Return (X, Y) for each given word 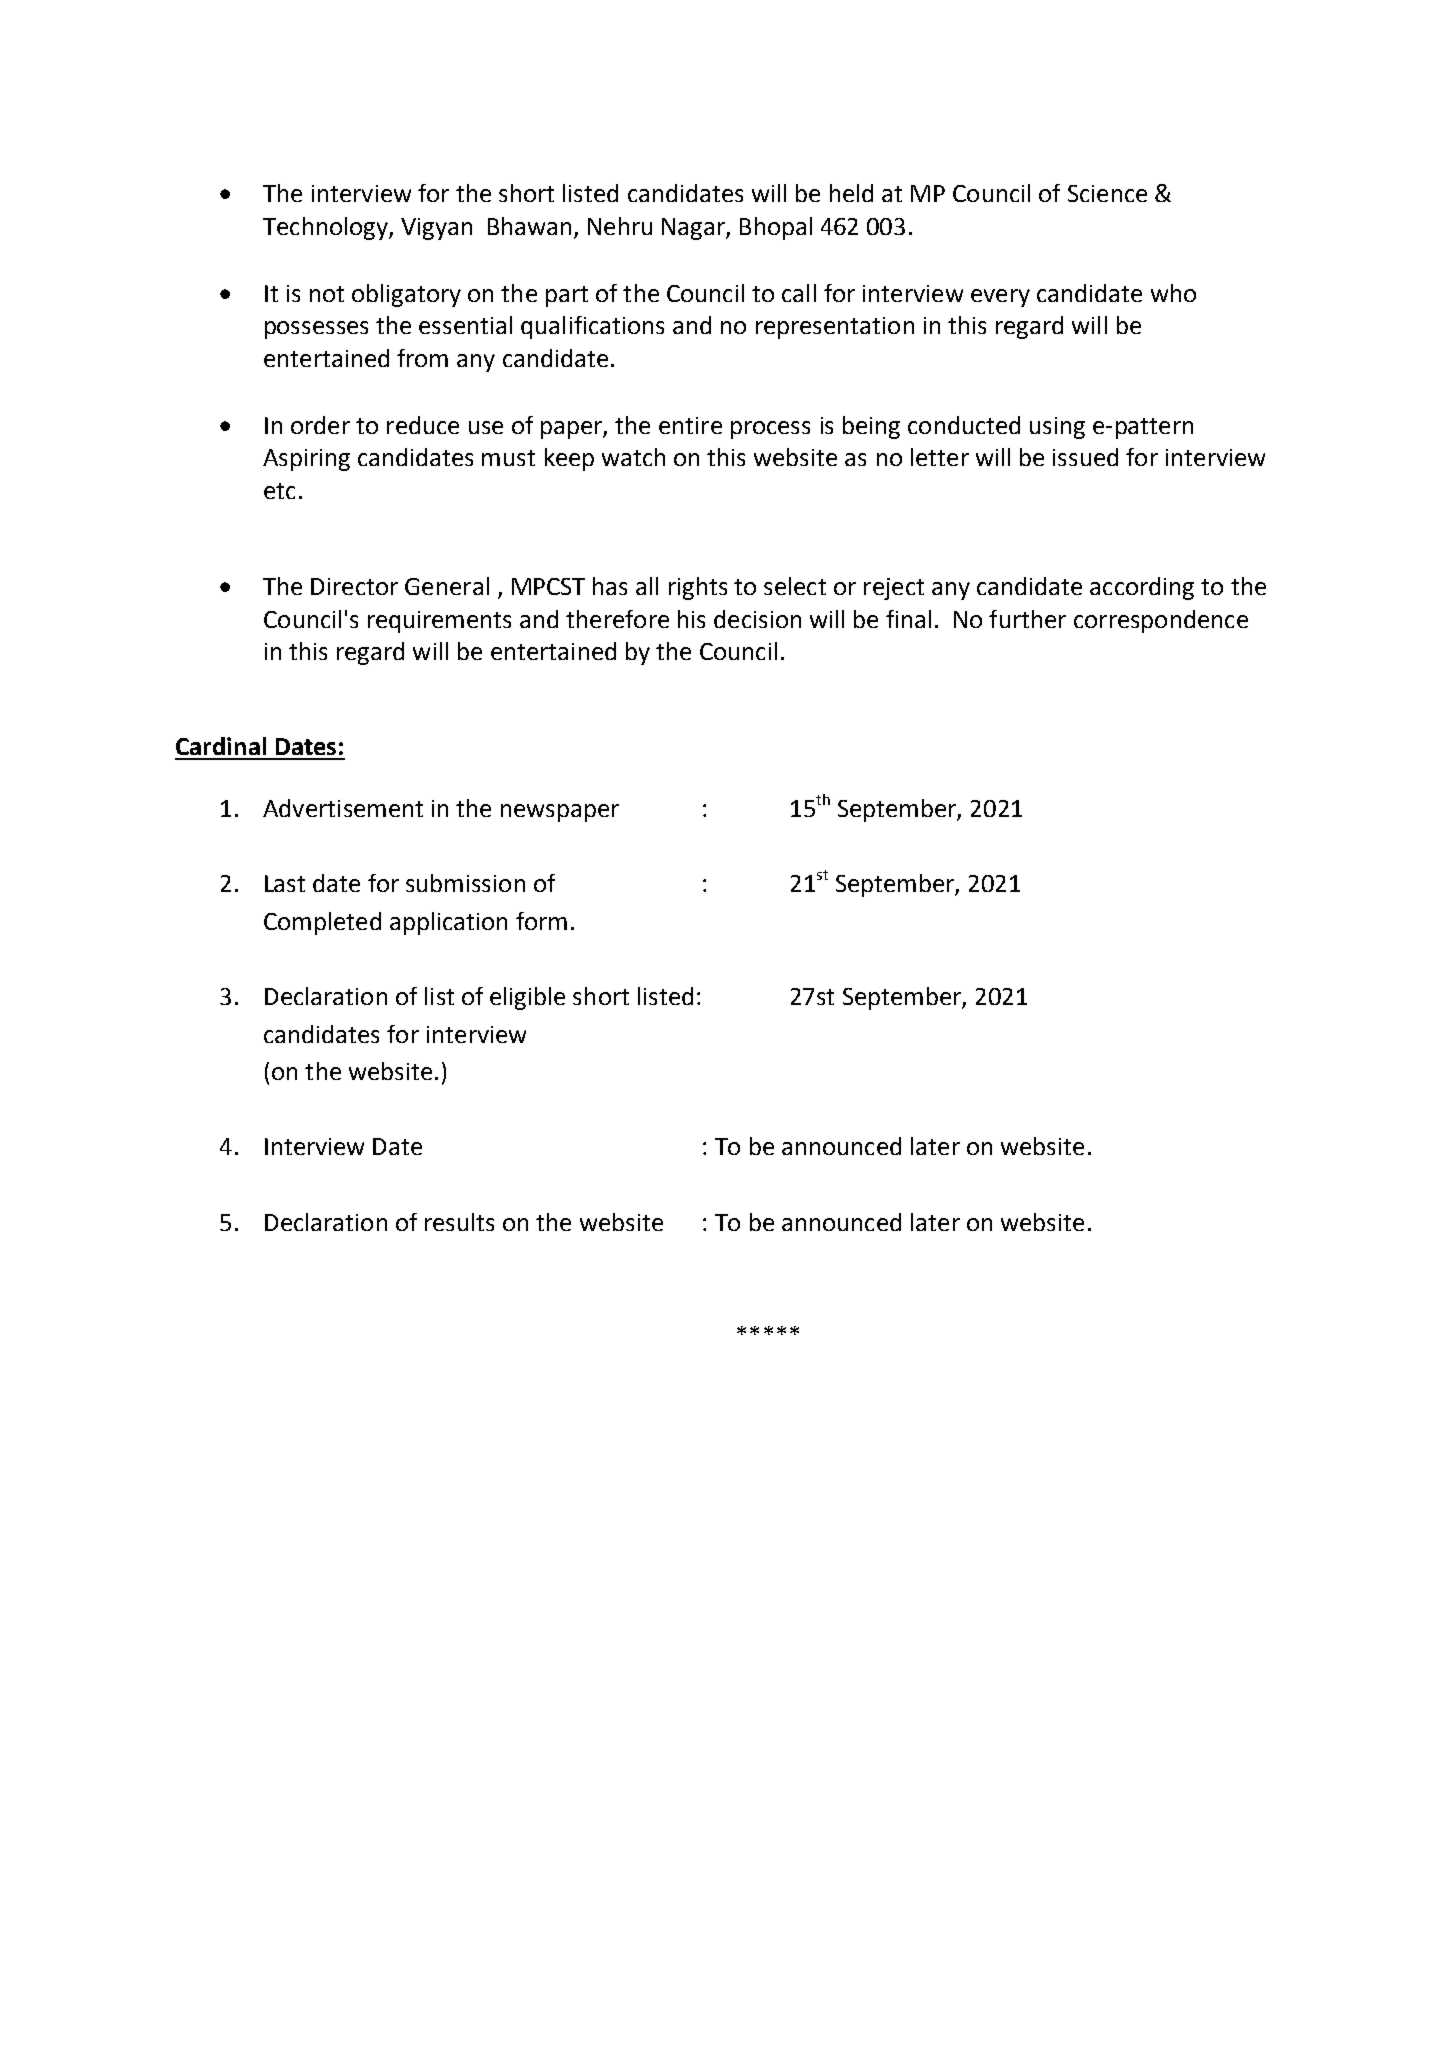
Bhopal (776, 228)
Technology (326, 228)
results (459, 1222)
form (541, 921)
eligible (527, 998)
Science (1107, 193)
